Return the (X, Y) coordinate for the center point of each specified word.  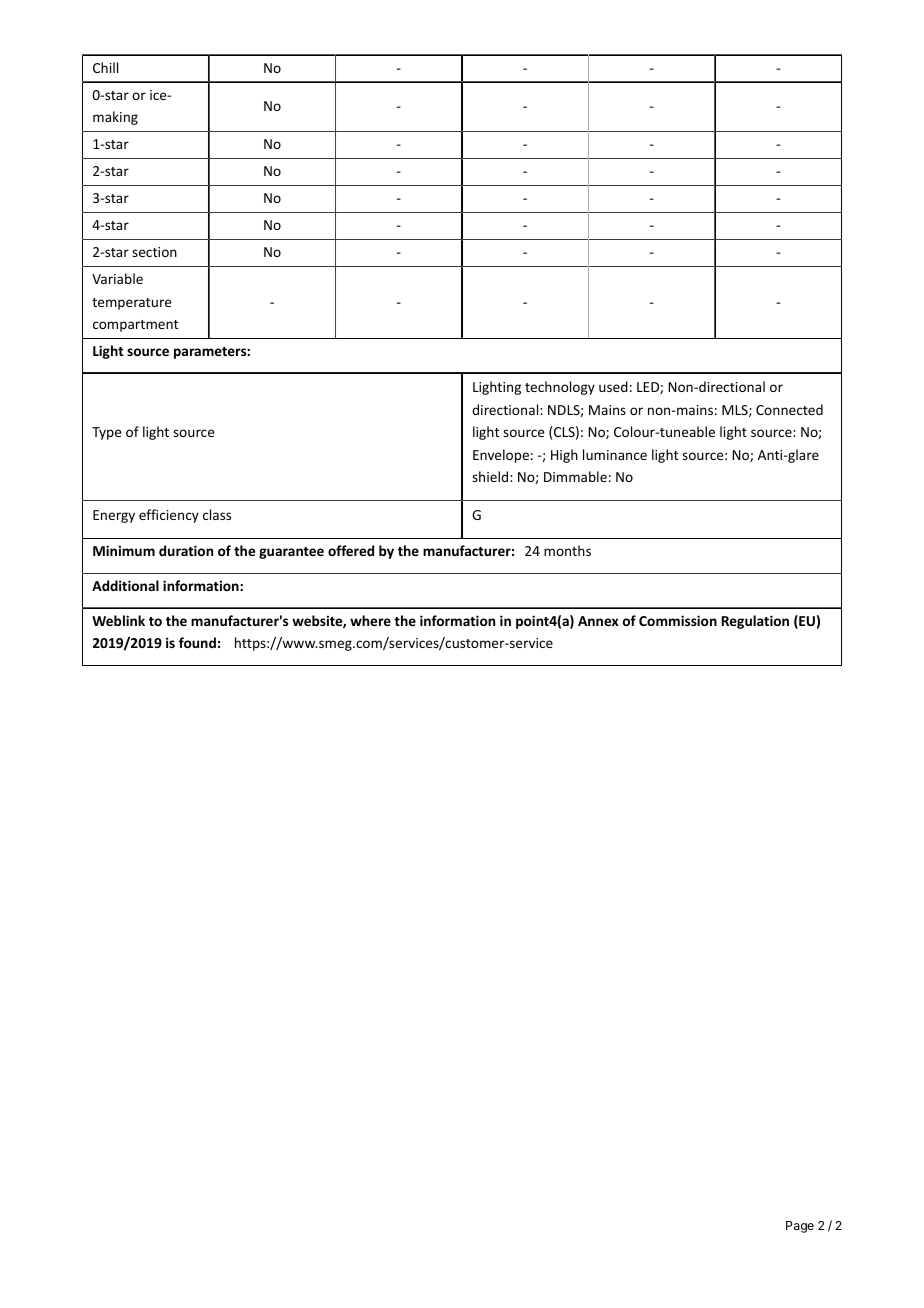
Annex (598, 621)
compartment (135, 326)
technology (560, 388)
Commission (678, 620)
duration (186, 550)
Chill (105, 67)
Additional (125, 585)
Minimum (124, 550)
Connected (789, 409)
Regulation (755, 622)
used (613, 386)
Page (800, 1227)
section (154, 252)
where (370, 620)
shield (491, 476)
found (197, 642)
